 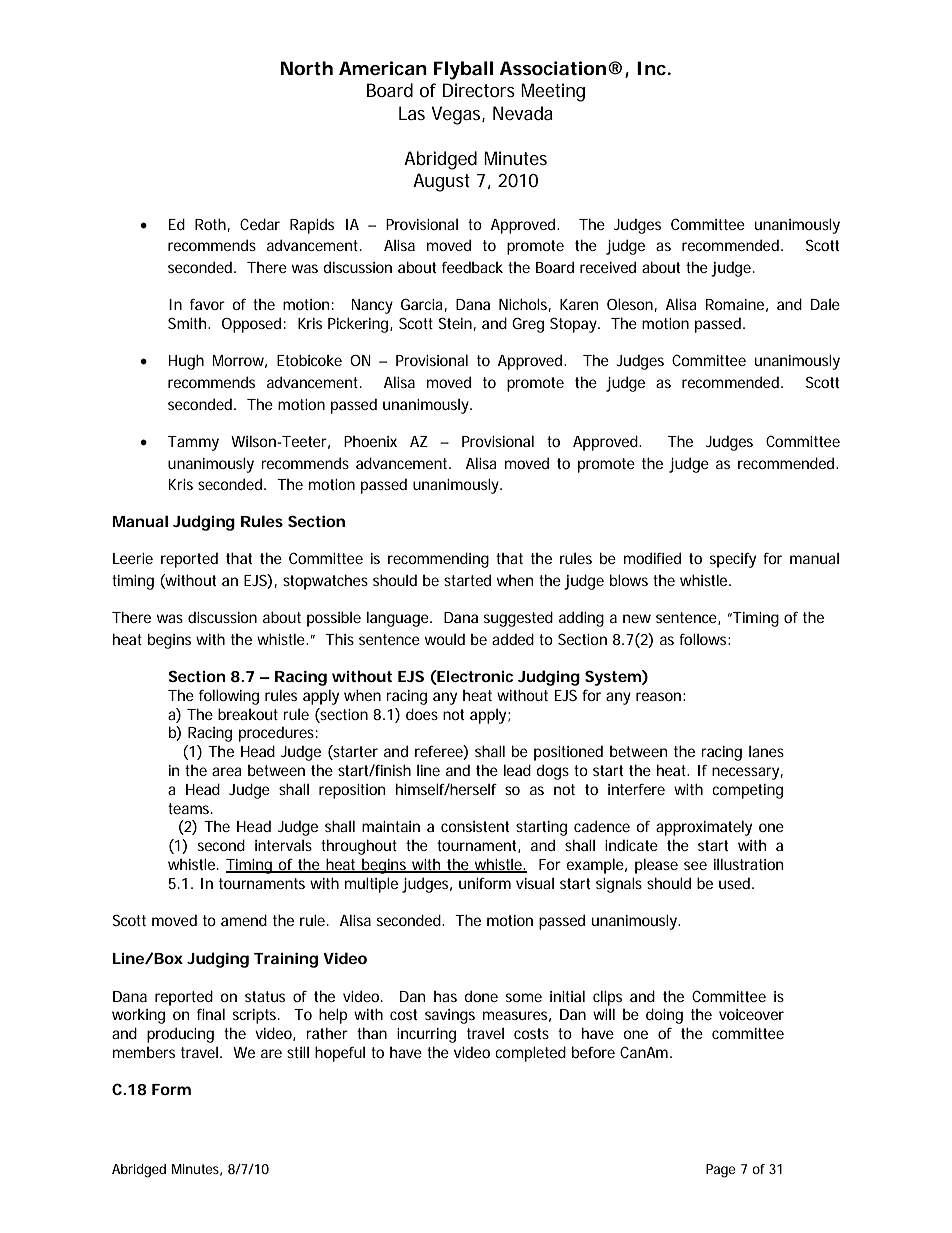 What do you see at coordinates (144, 1052) in the document?
I see `members` at bounding box center [144, 1052].
